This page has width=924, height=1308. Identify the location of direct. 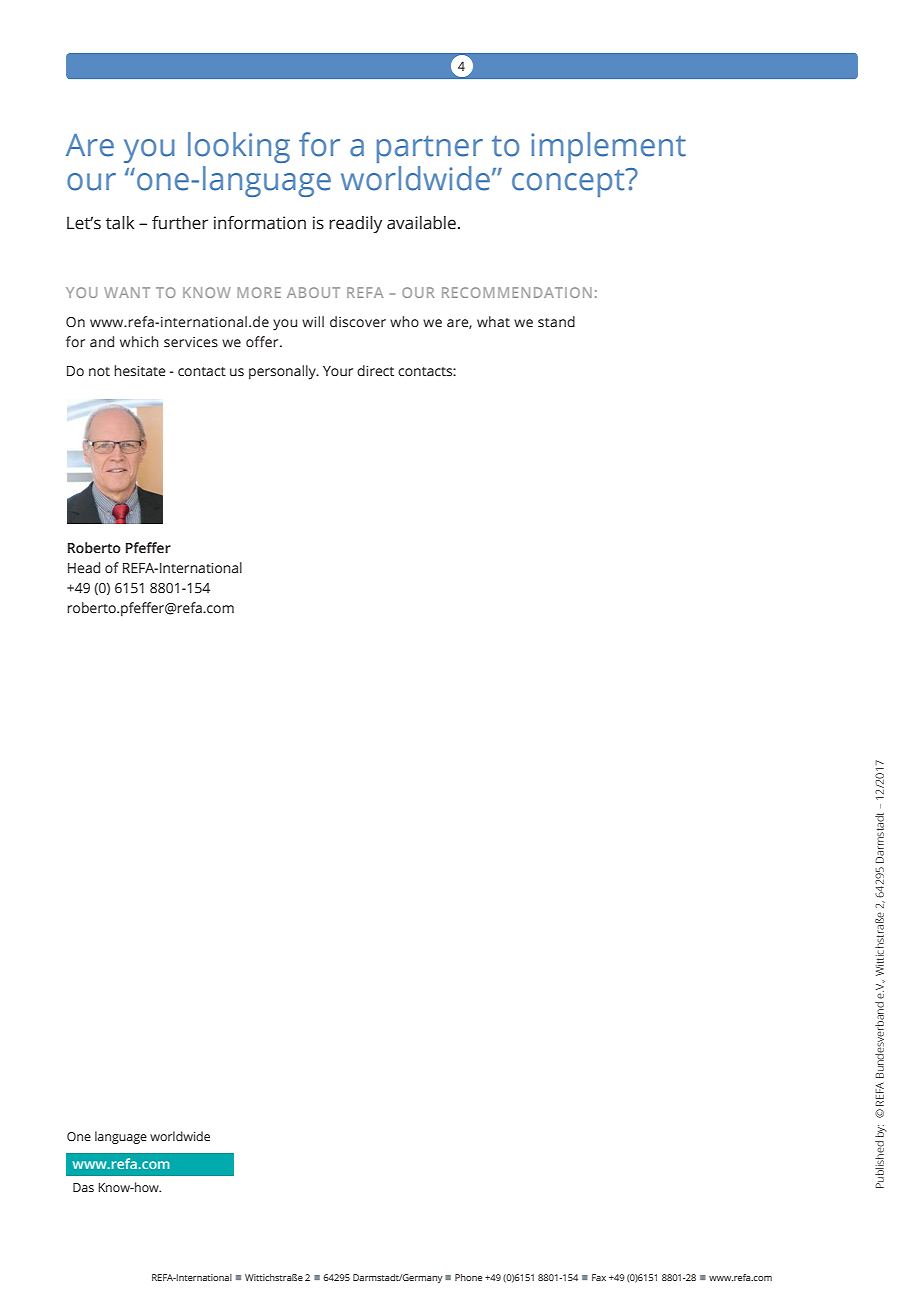
(375, 371).
